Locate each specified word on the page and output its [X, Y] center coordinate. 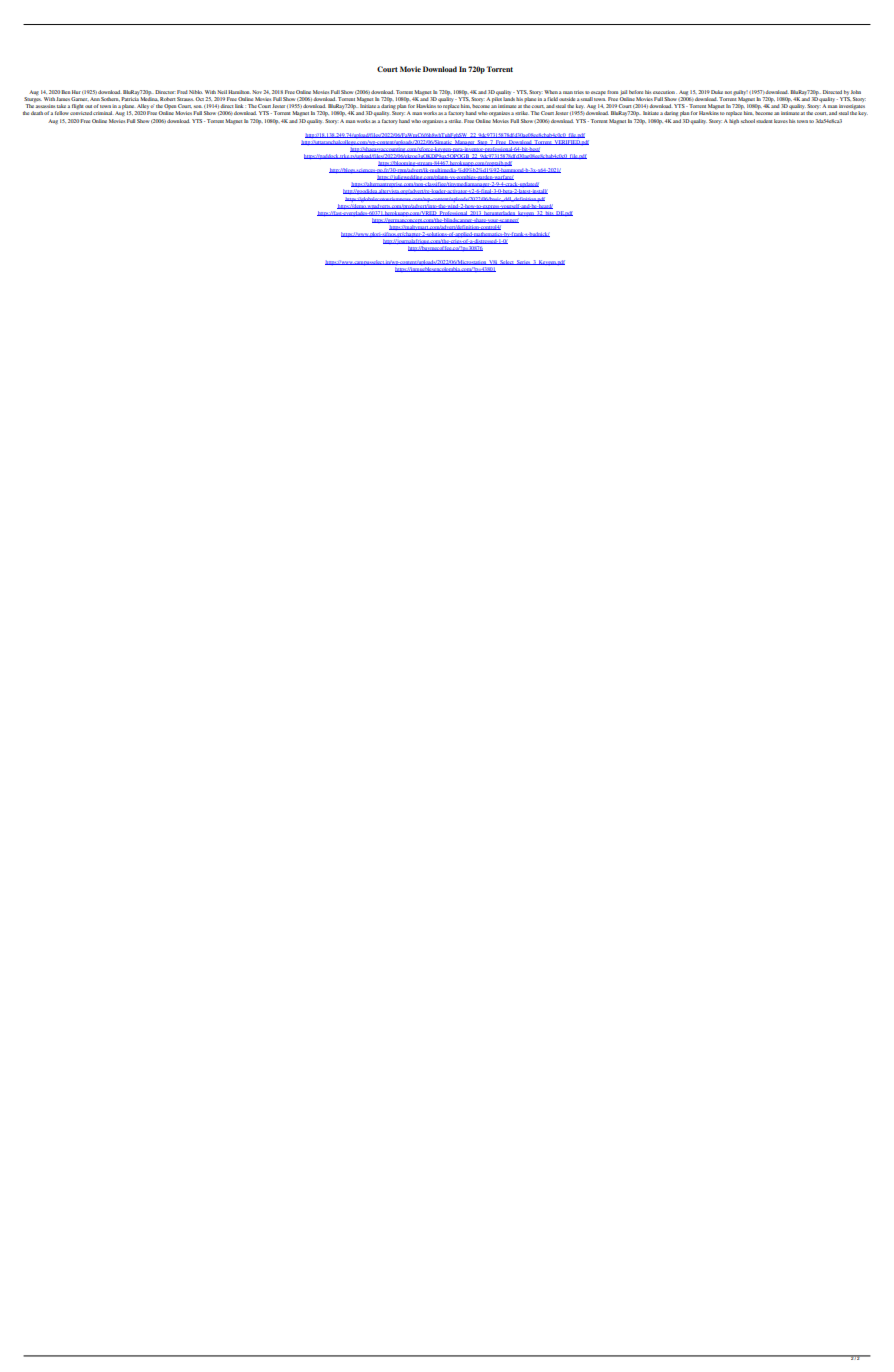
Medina [149, 99]
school [748, 121]
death [37, 113]
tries [579, 92]
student [764, 121]
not [728, 92]
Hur [76, 92]
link [239, 106]
